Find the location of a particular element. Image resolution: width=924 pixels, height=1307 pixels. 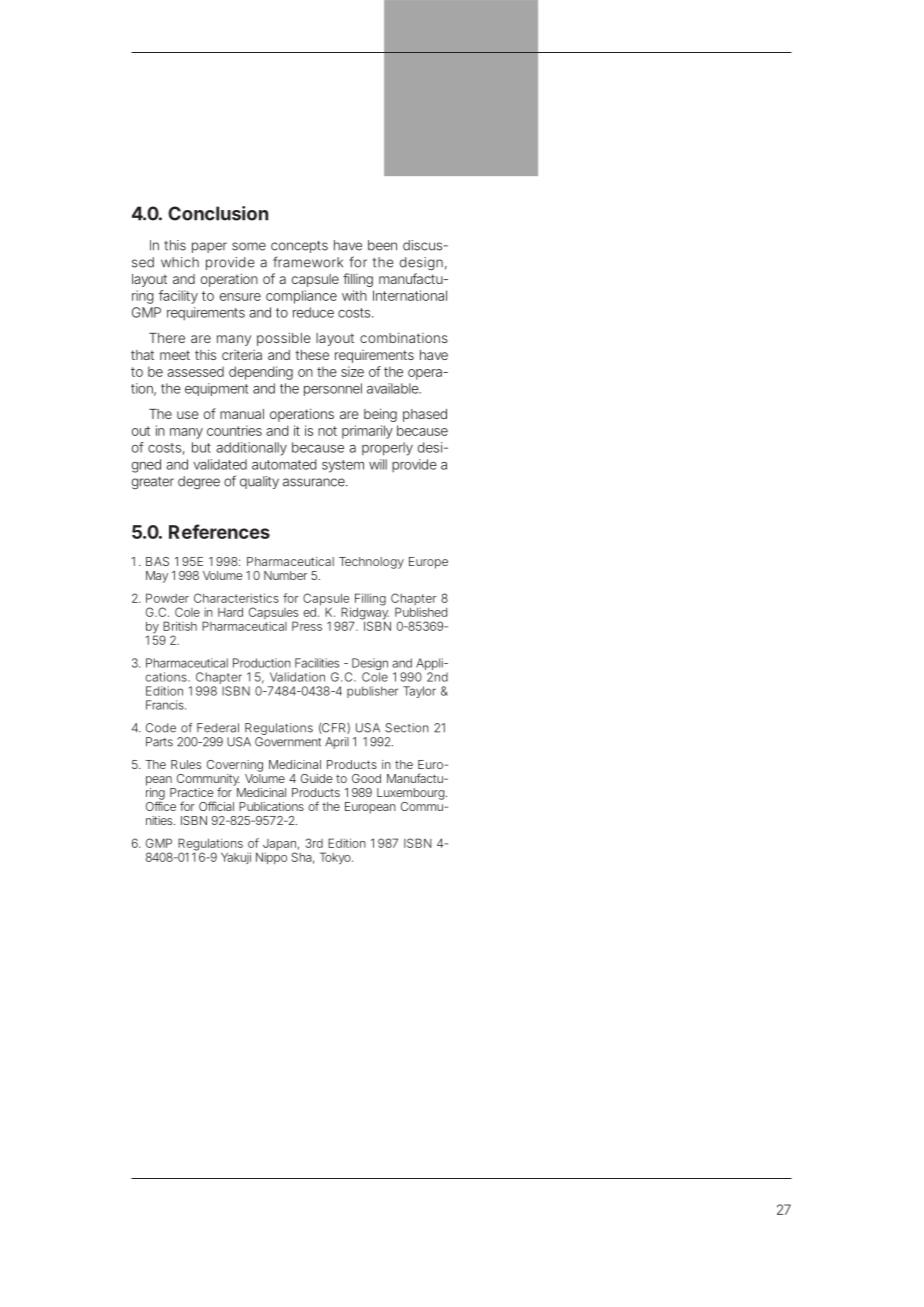

Number is located at coordinates (285, 575).
